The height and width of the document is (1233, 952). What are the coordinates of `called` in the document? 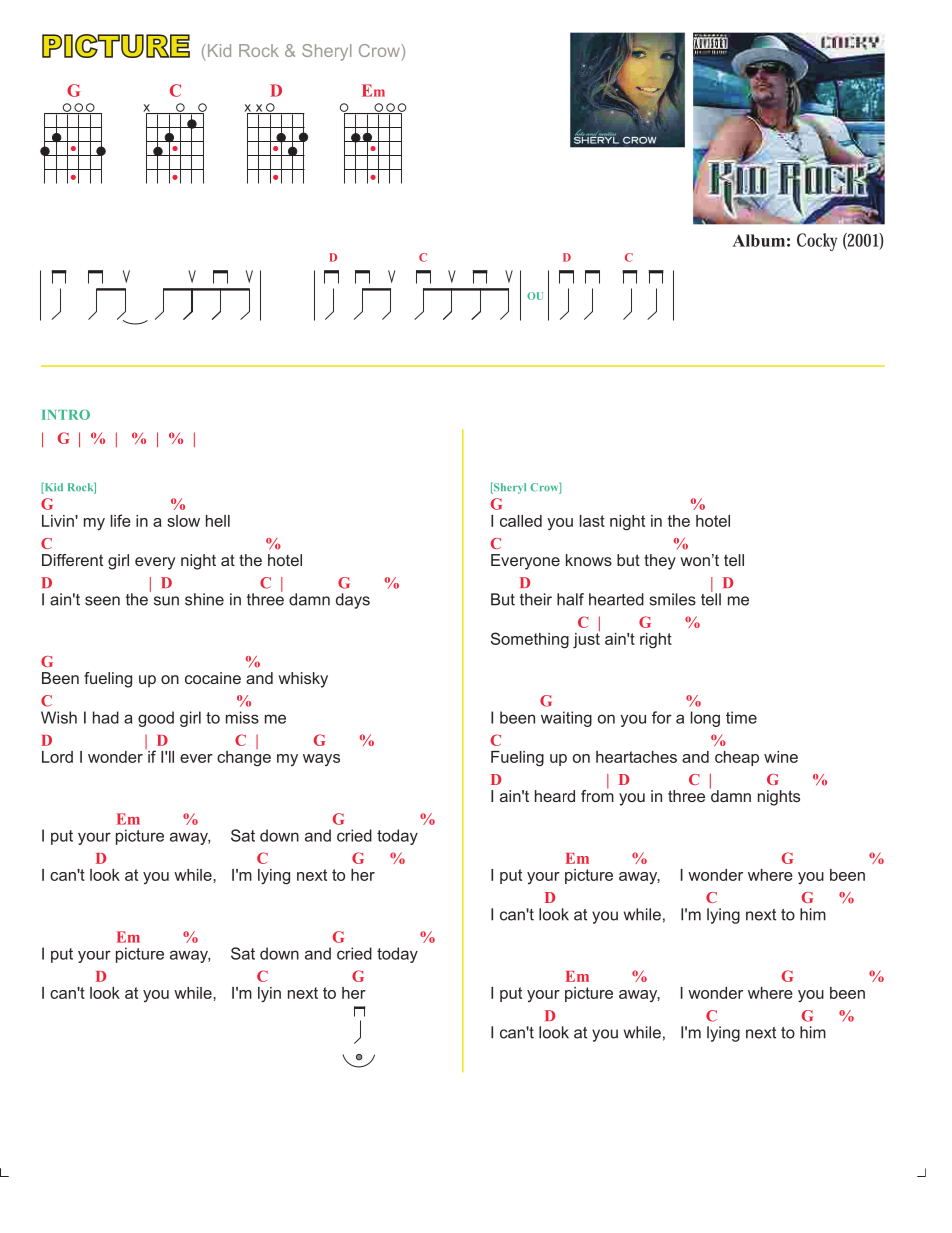 It's located at (521, 521).
